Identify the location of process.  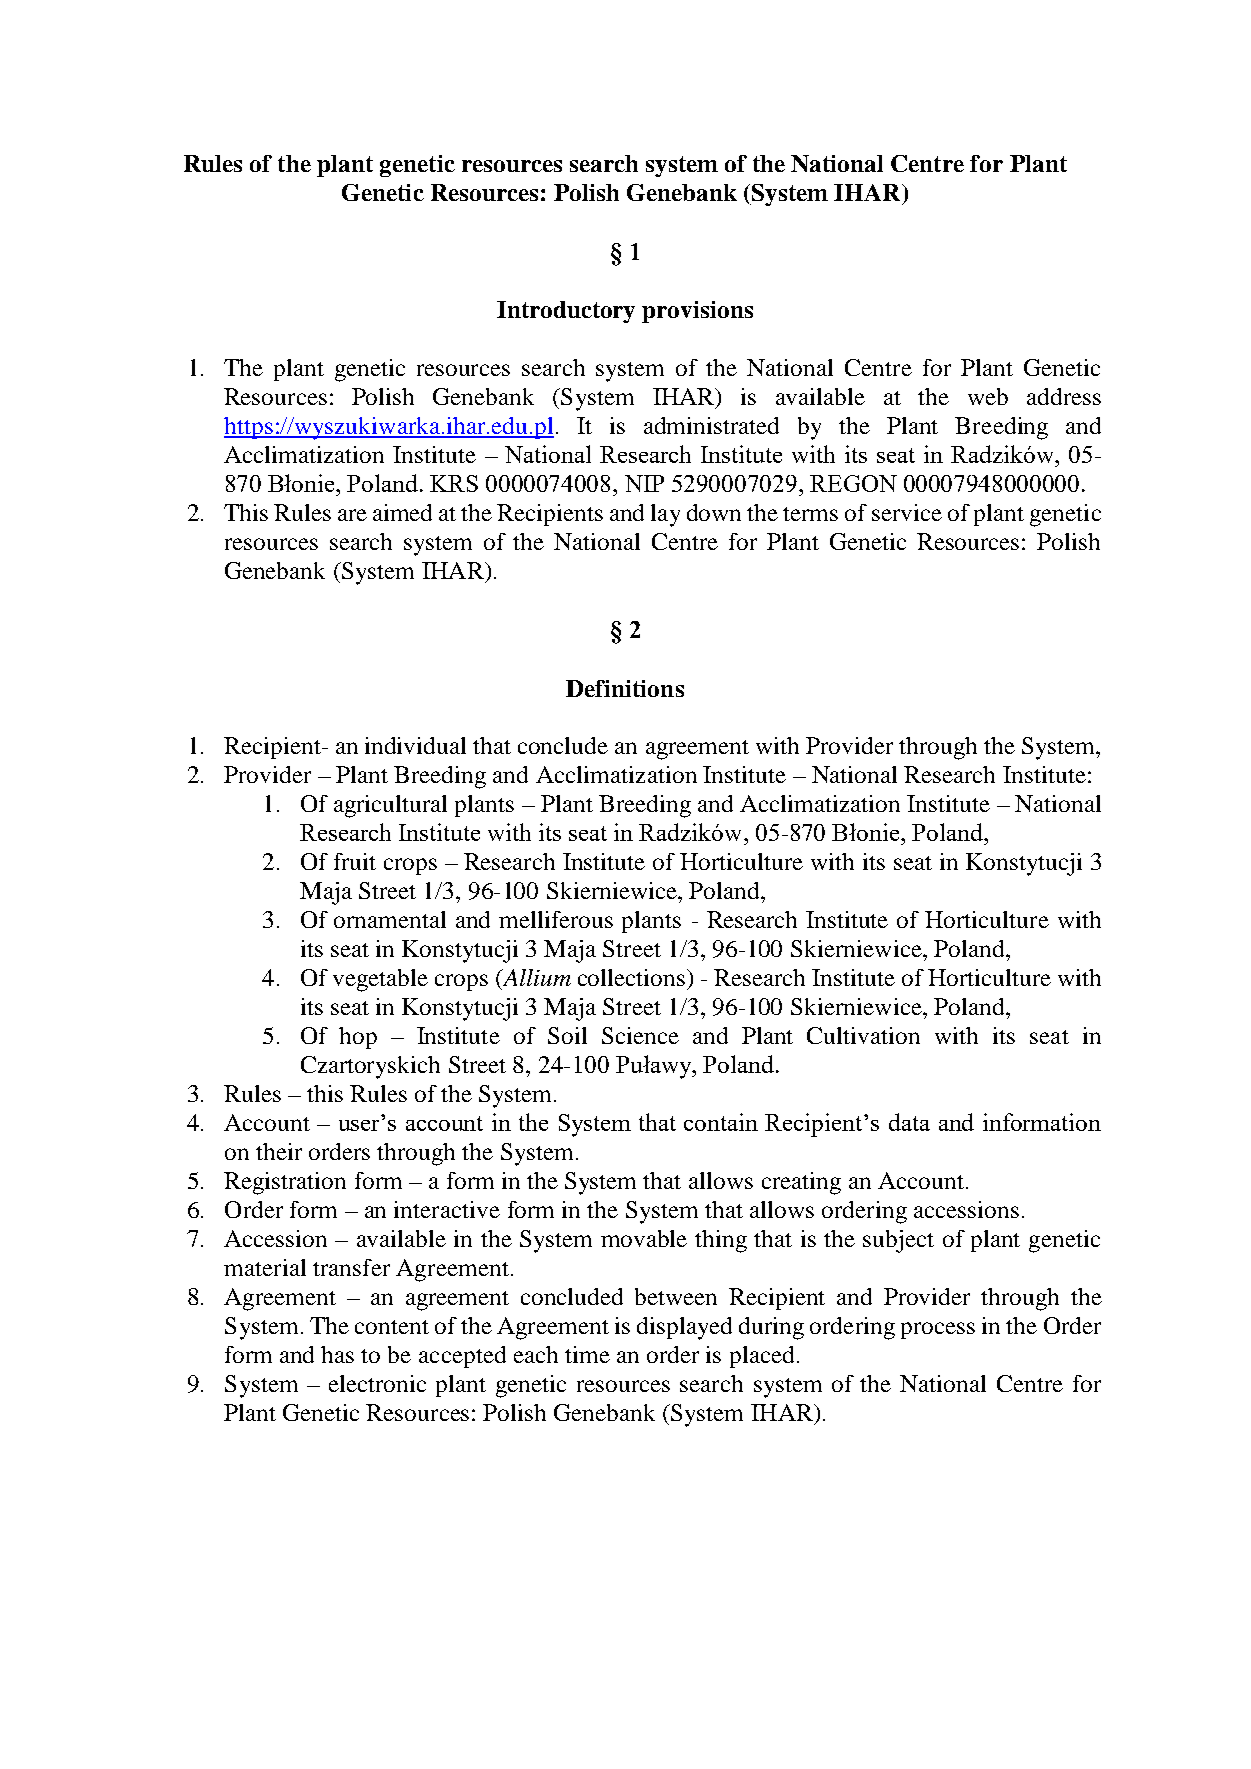
(938, 1330).
